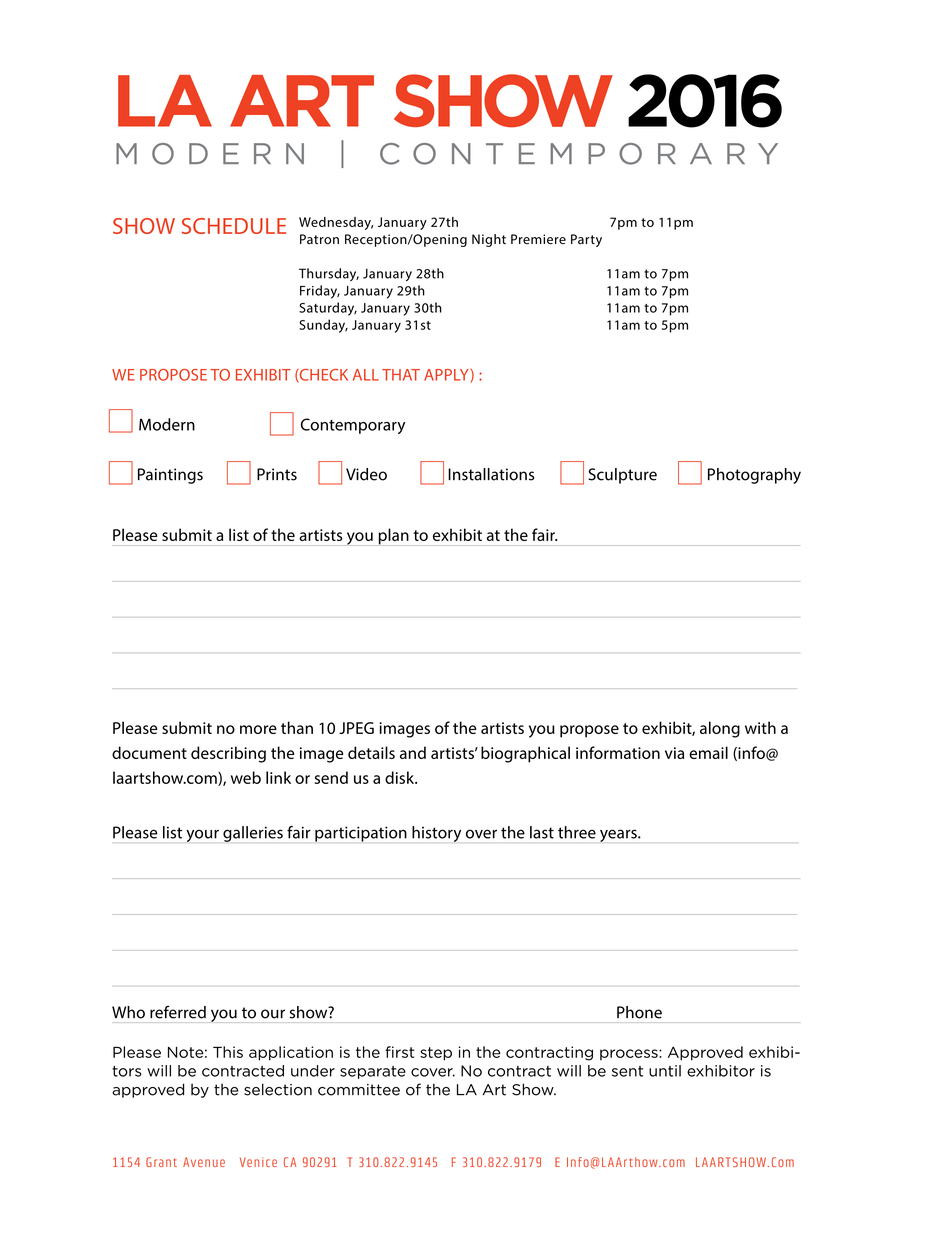 Image resolution: width=952 pixels, height=1233 pixels. I want to click on Avenue, so click(204, 1162).
